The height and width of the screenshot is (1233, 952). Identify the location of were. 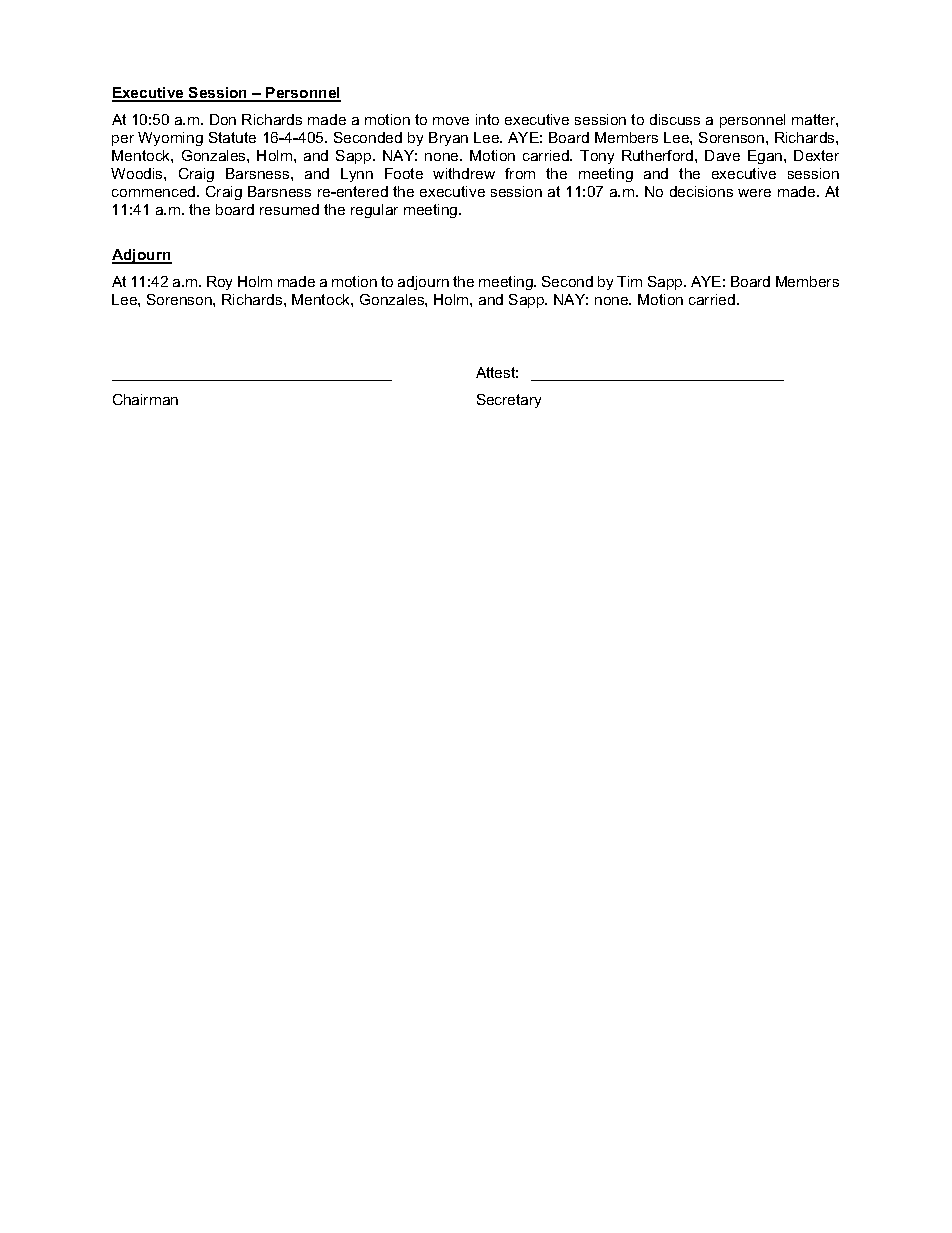
(754, 193).
